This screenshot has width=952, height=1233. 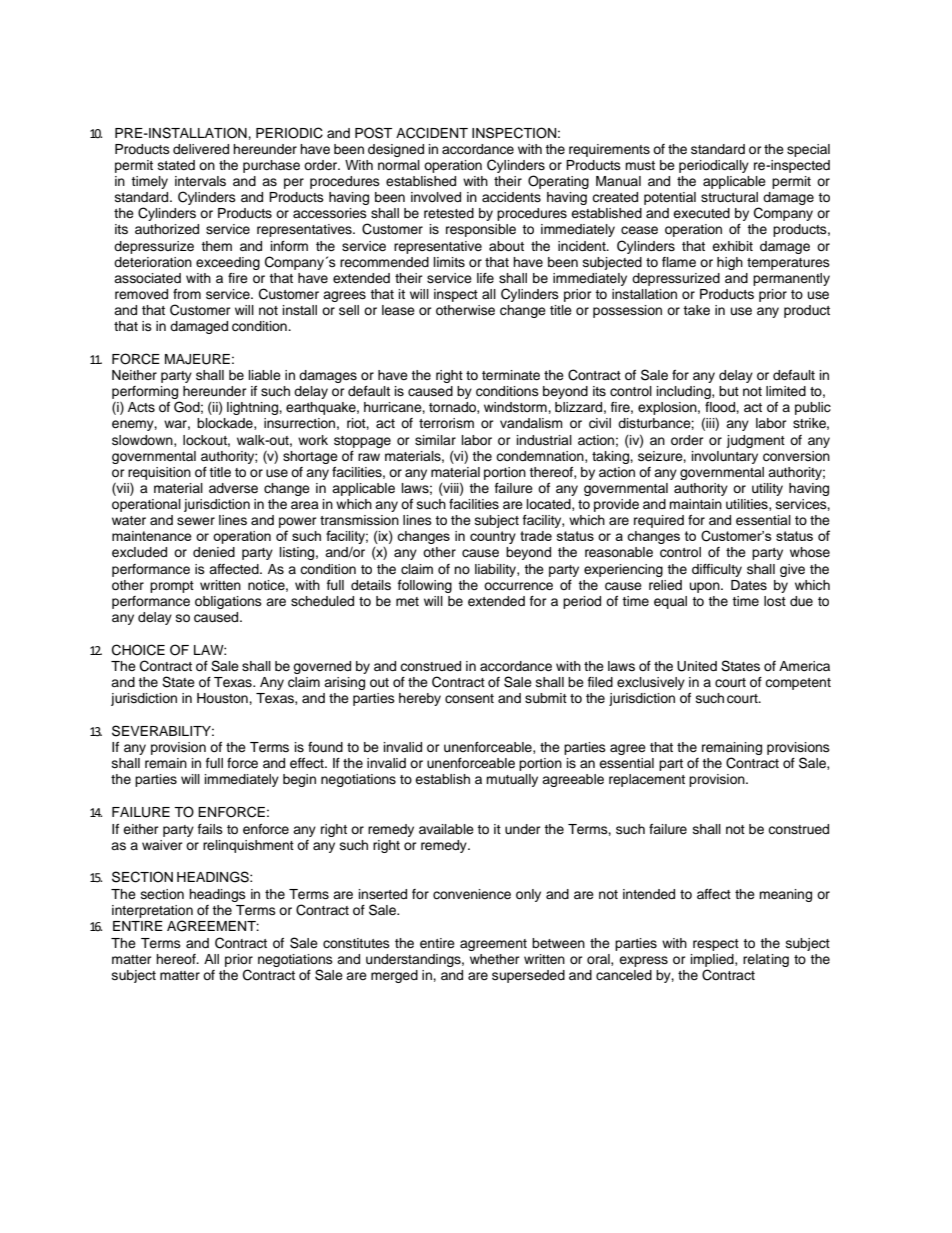 I want to click on delivered, so click(x=201, y=149).
